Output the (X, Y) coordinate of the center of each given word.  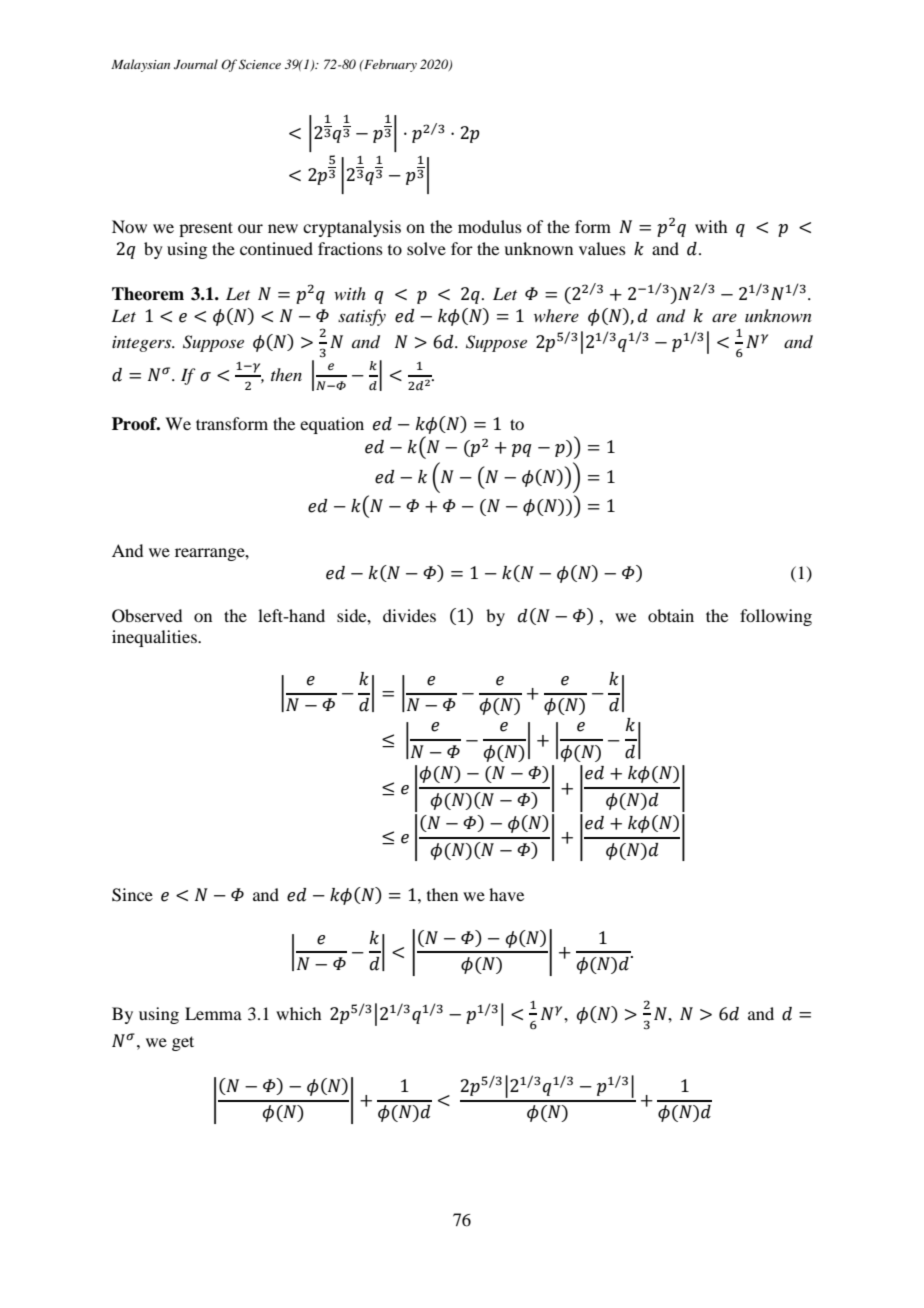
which (298, 1013)
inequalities (155, 638)
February (389, 65)
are (724, 318)
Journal (196, 64)
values (602, 248)
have (506, 894)
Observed (147, 616)
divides (409, 615)
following (776, 617)
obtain (671, 615)
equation (332, 425)
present (206, 229)
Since (132, 895)
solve (426, 248)
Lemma (213, 1013)
